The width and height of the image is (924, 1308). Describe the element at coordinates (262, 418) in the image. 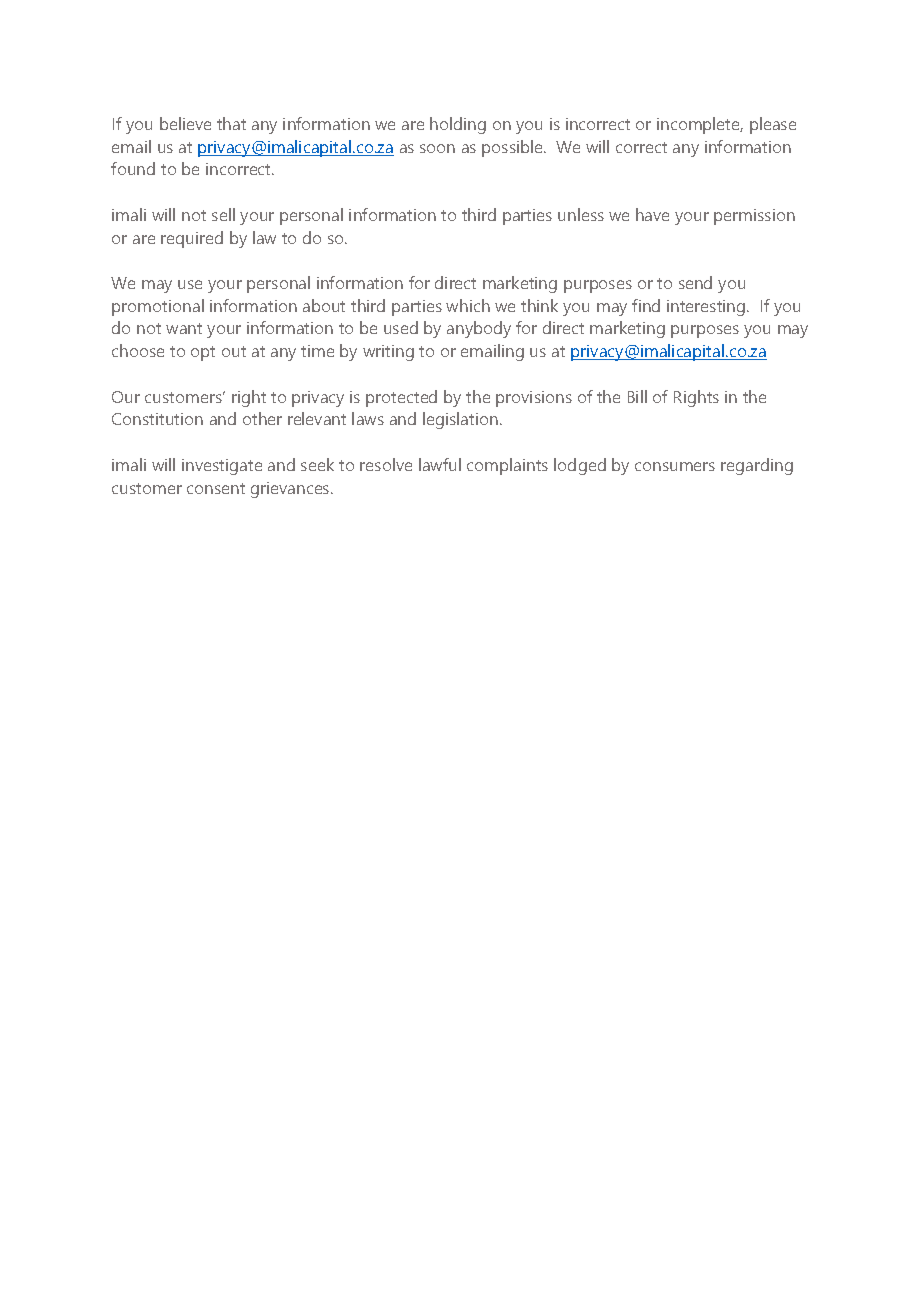

I see `other` at that location.
